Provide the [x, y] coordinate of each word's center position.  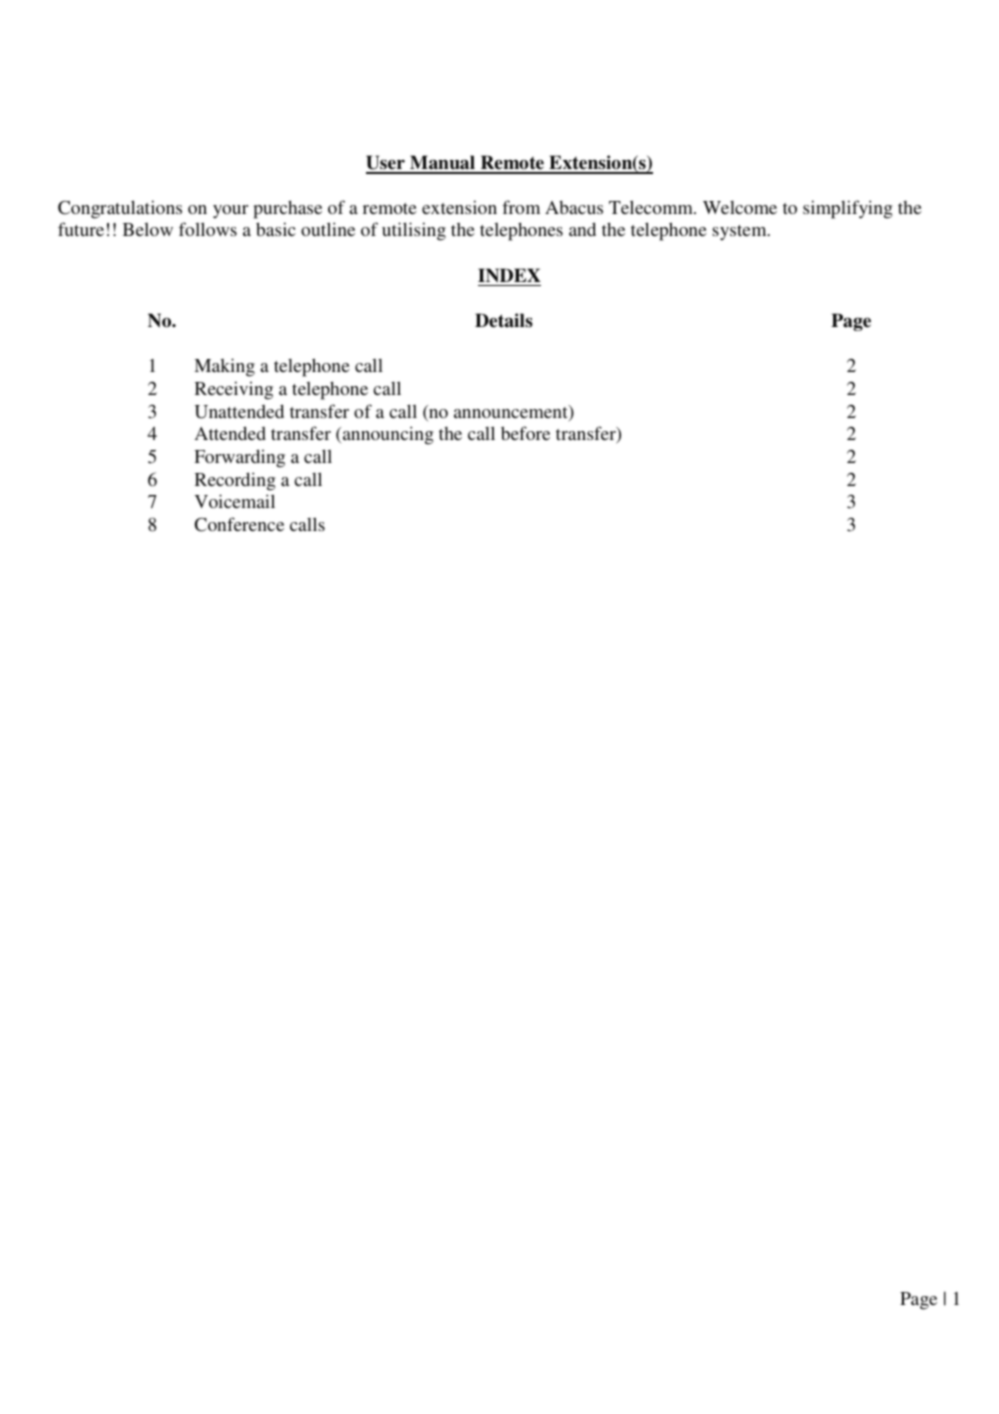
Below [148, 229]
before [525, 433]
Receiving [234, 390]
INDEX [509, 275]
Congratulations [120, 209]
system [740, 232]
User [386, 164]
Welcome [740, 207]
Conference [239, 524]
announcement [512, 413]
